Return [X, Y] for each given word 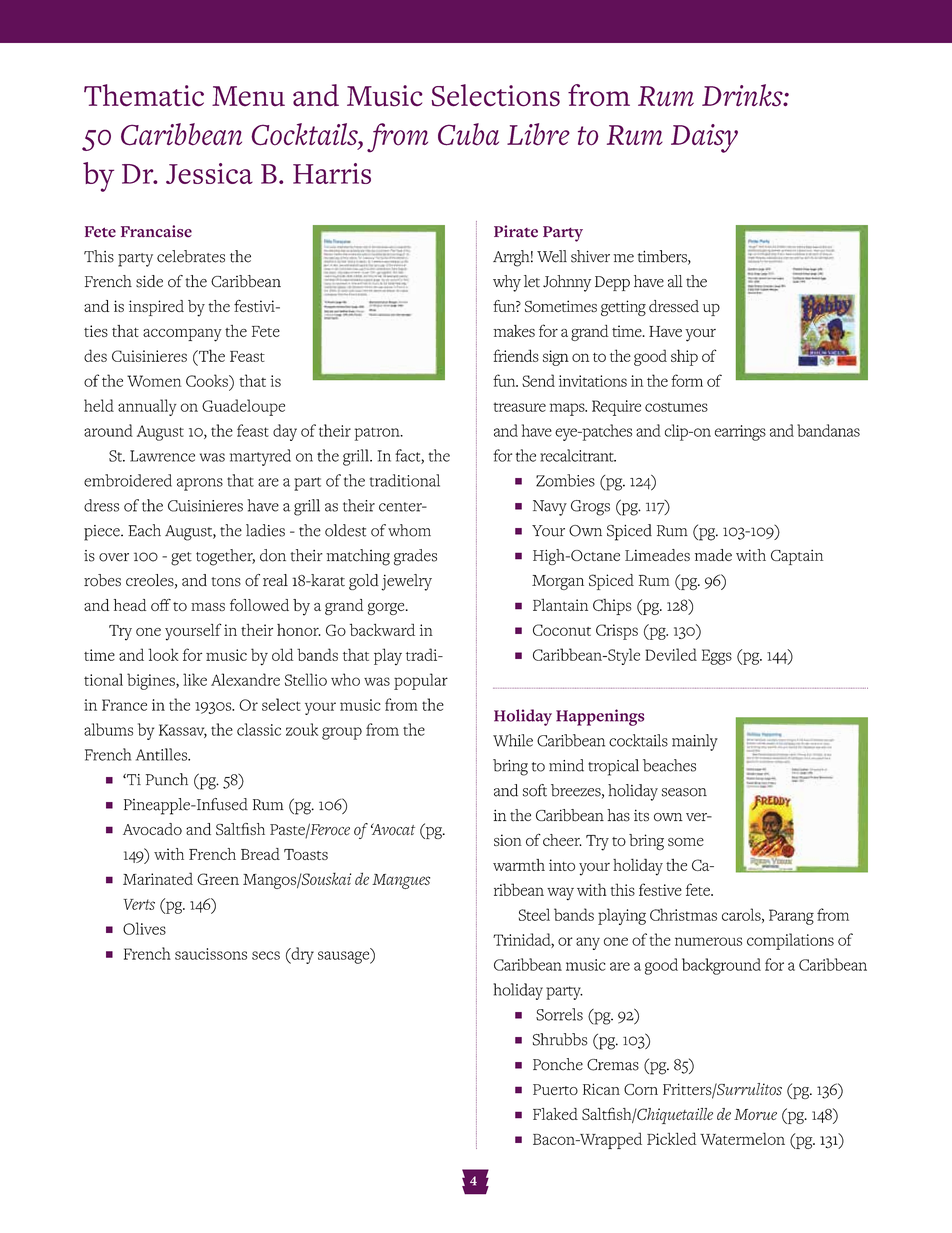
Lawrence [162, 456]
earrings [740, 433]
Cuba [468, 134]
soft [535, 790]
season [684, 792]
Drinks [743, 95]
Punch [167, 779]
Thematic [144, 95]
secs [266, 955]
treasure [519, 407]
